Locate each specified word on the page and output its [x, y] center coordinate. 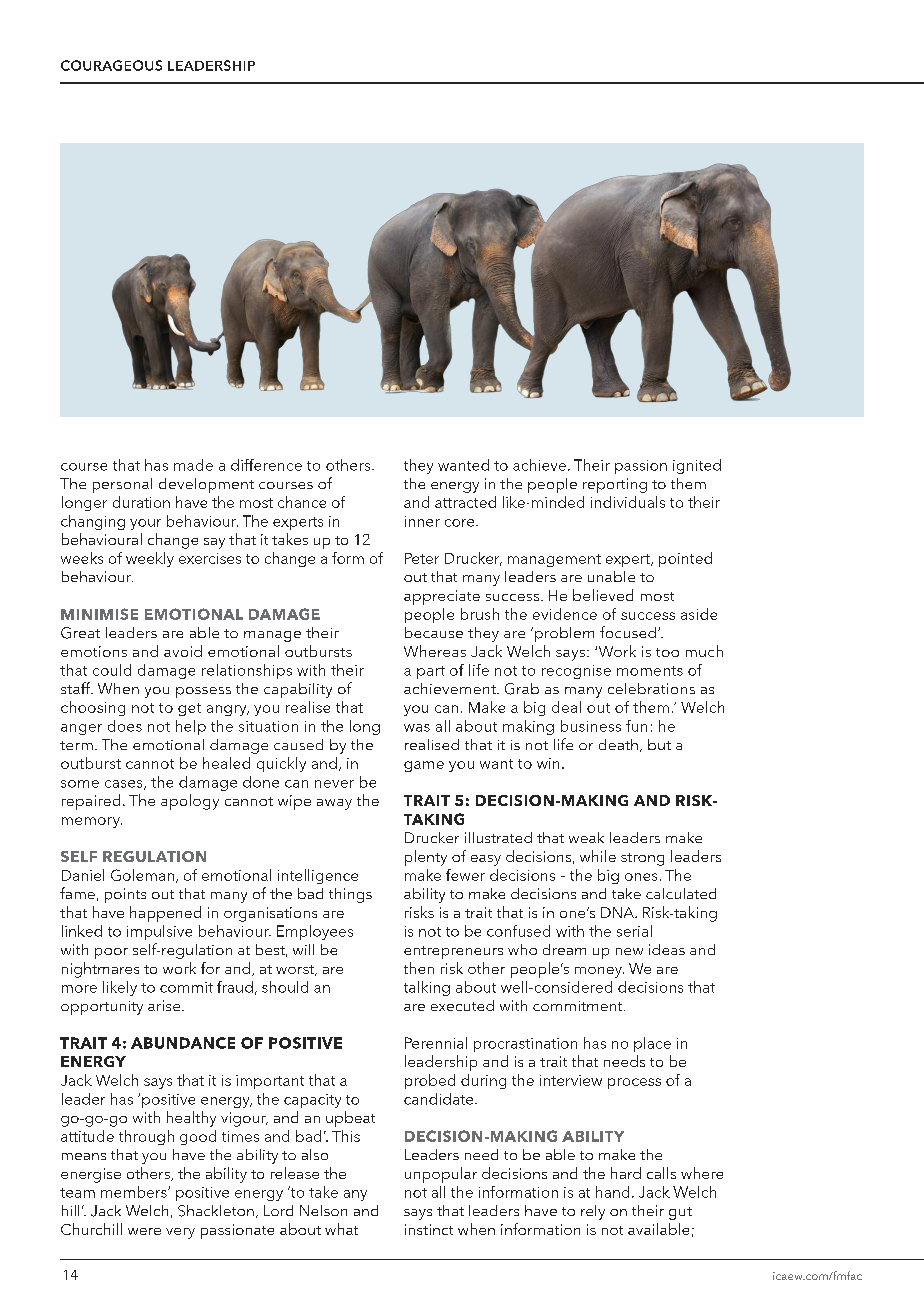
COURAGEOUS [111, 65]
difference [266, 465]
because [434, 632]
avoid [183, 651]
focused [628, 632]
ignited [697, 466]
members [135, 1192]
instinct [429, 1229]
